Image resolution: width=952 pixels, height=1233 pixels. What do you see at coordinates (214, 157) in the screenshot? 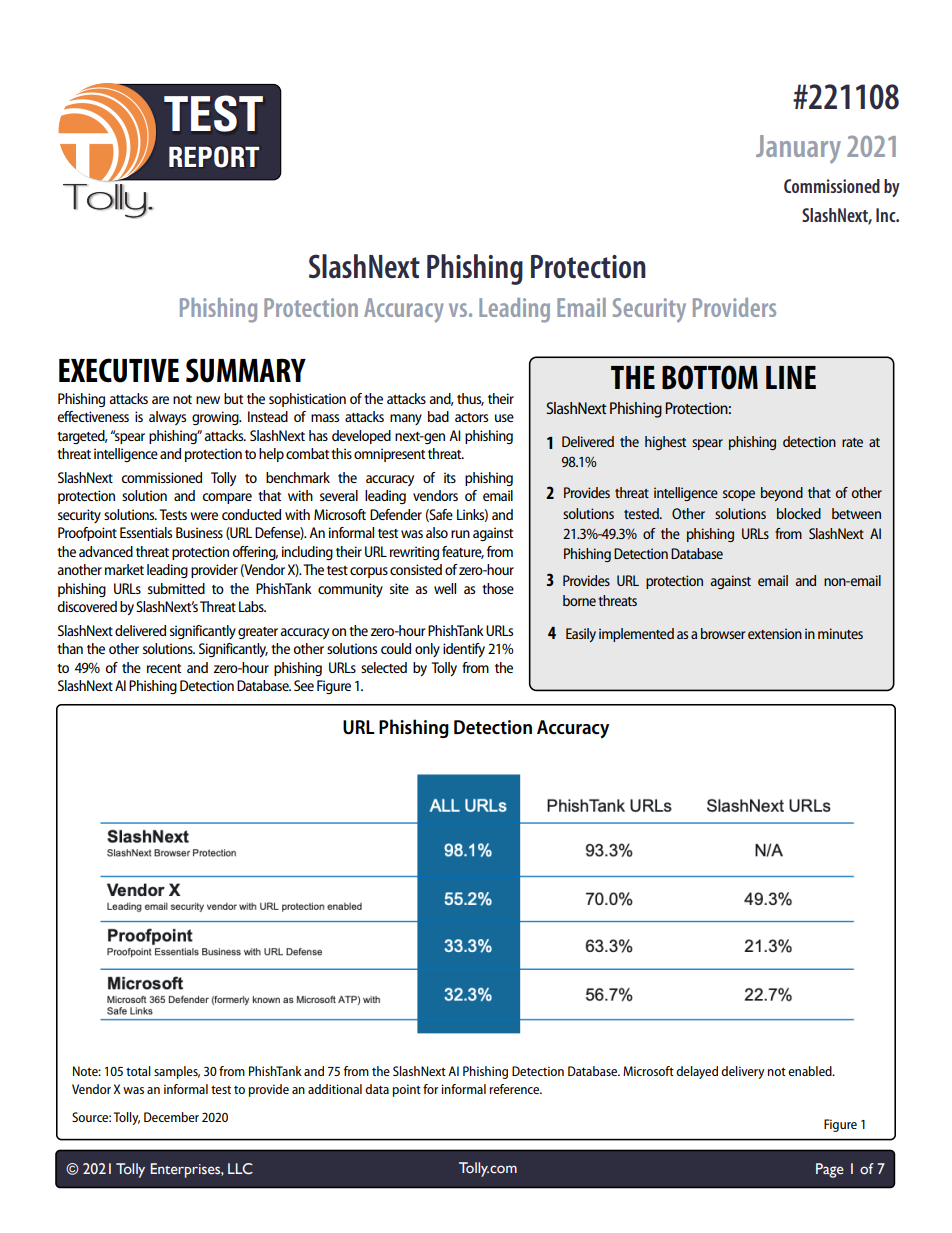
I see `REPORT` at bounding box center [214, 157].
